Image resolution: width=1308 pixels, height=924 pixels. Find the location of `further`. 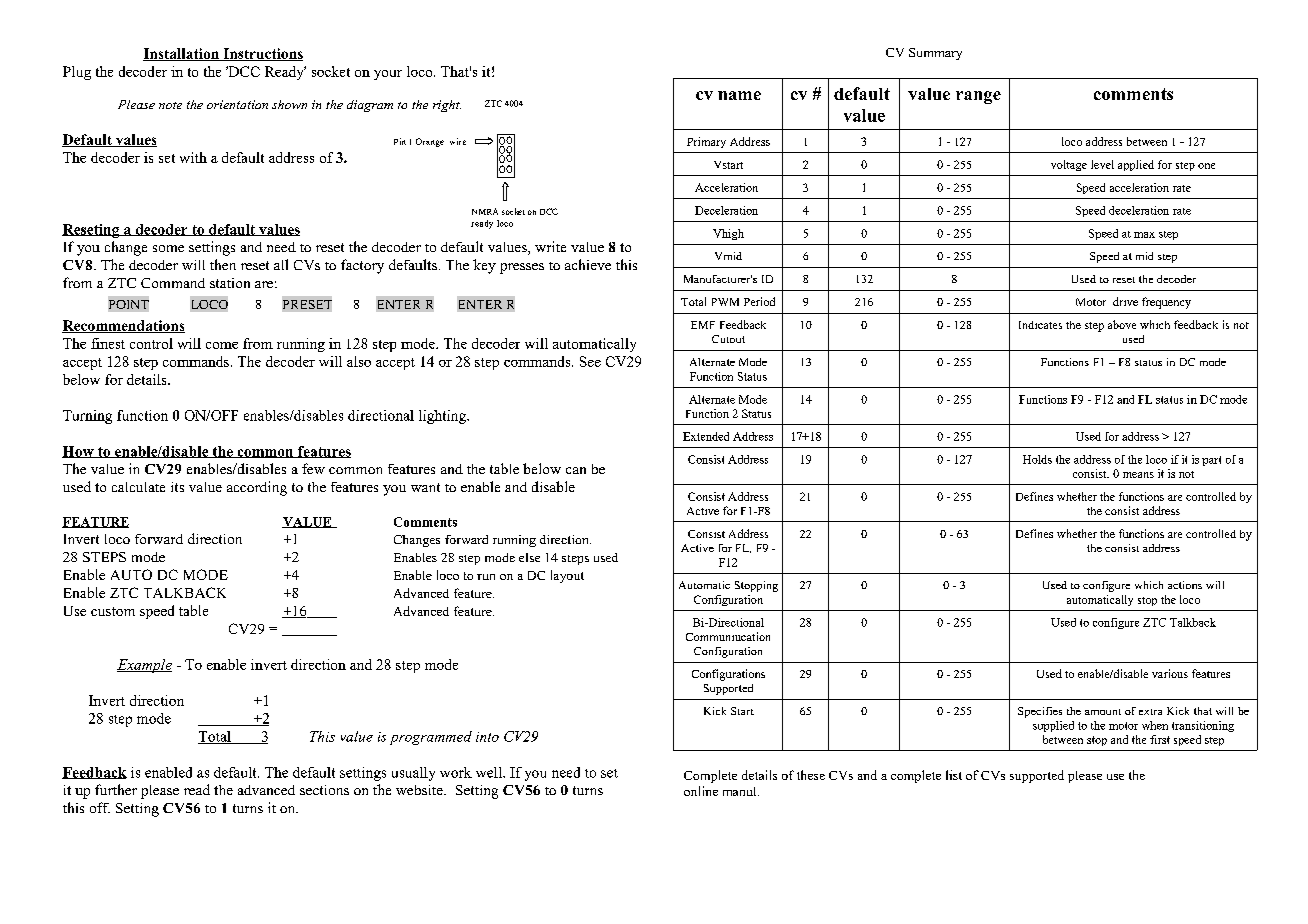

further is located at coordinates (116, 789).
